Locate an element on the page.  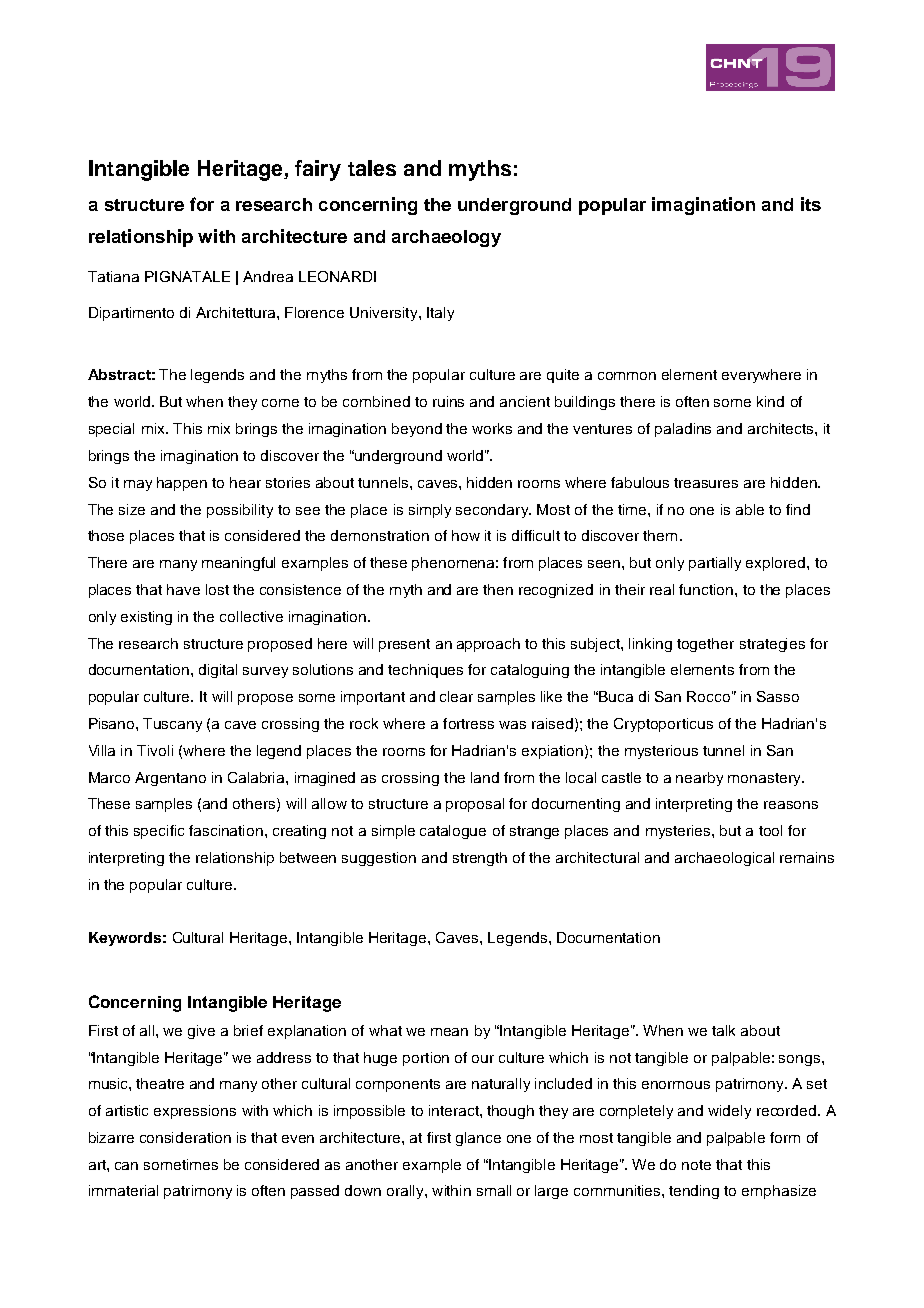
digital is located at coordinates (218, 671).
